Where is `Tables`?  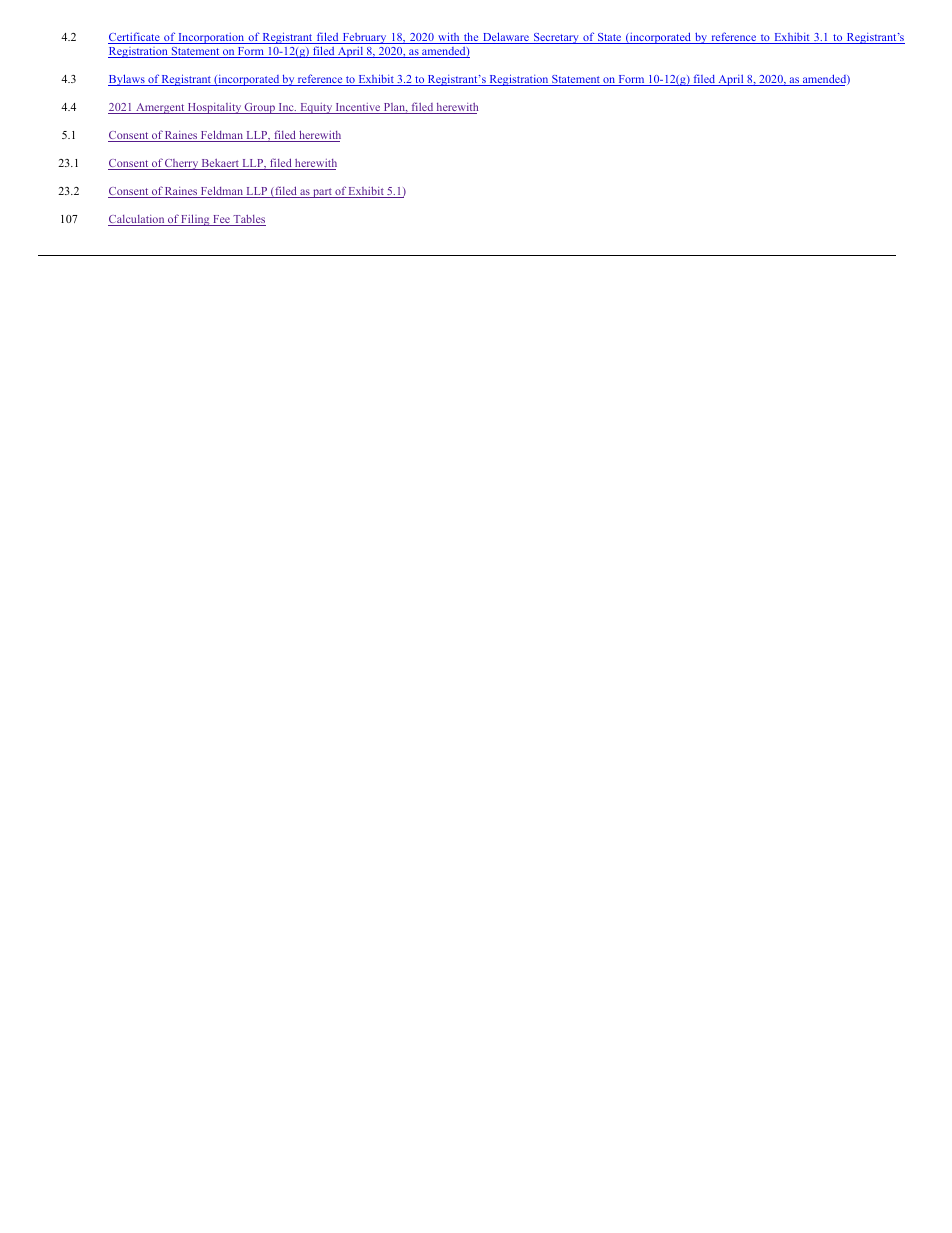 Tables is located at coordinates (248, 220).
